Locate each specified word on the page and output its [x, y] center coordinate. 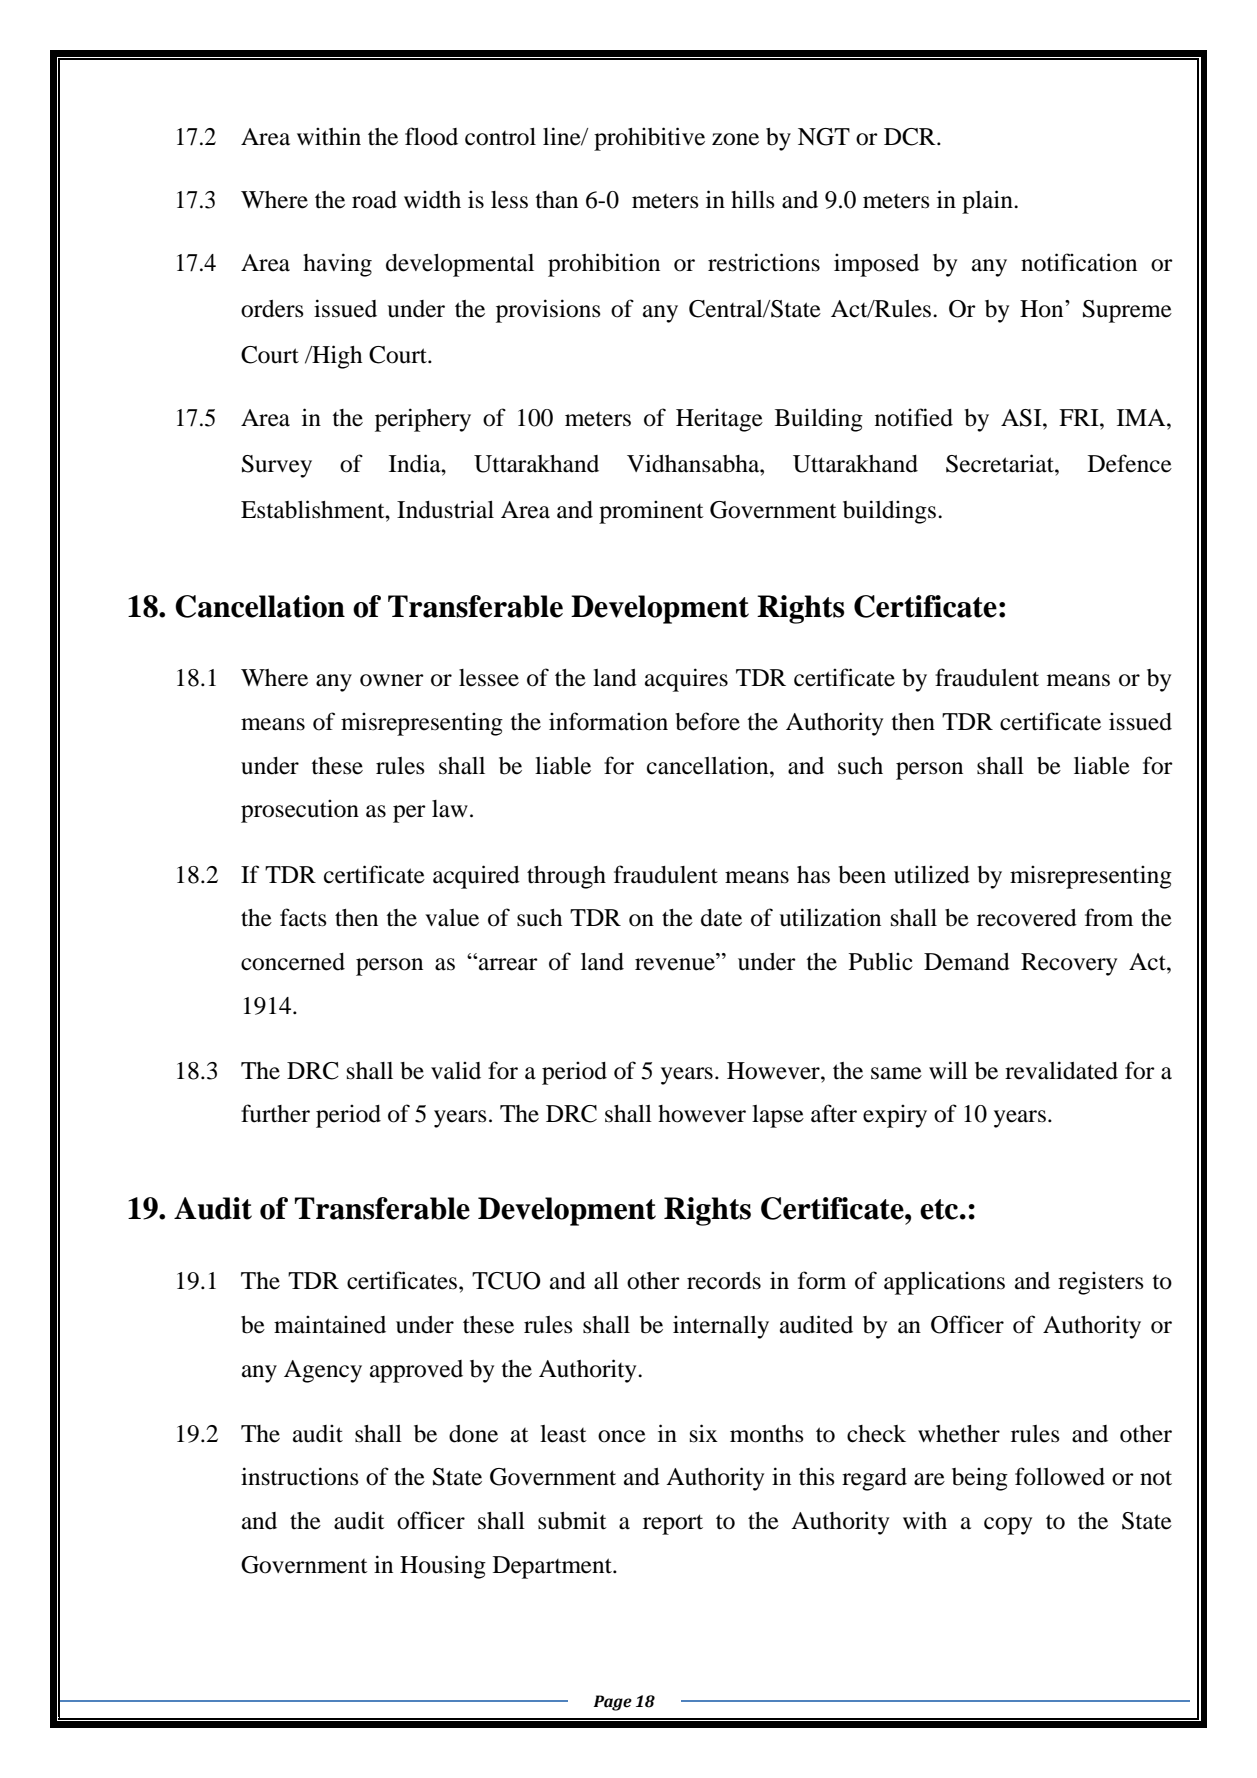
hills [753, 199]
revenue [676, 964]
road [374, 200]
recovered [1027, 918]
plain [988, 202]
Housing [443, 1567]
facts [303, 917]
